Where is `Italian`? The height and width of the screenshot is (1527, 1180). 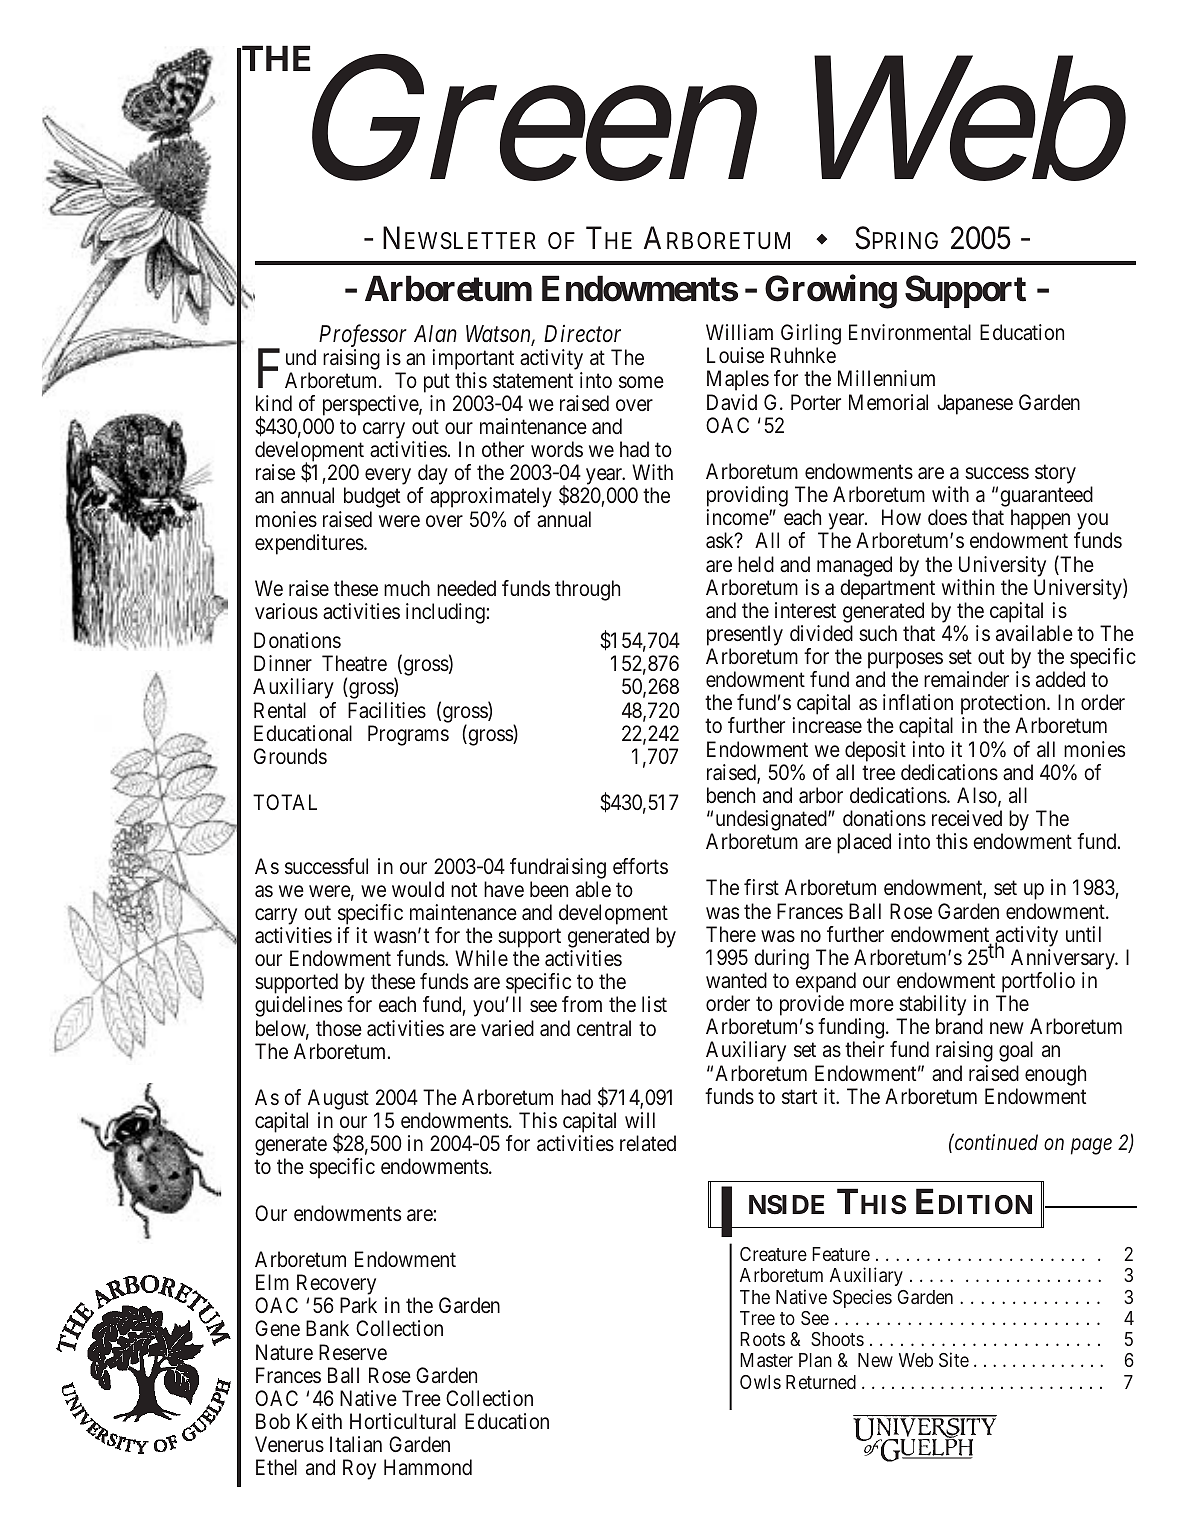 Italian is located at coordinates (356, 1444).
